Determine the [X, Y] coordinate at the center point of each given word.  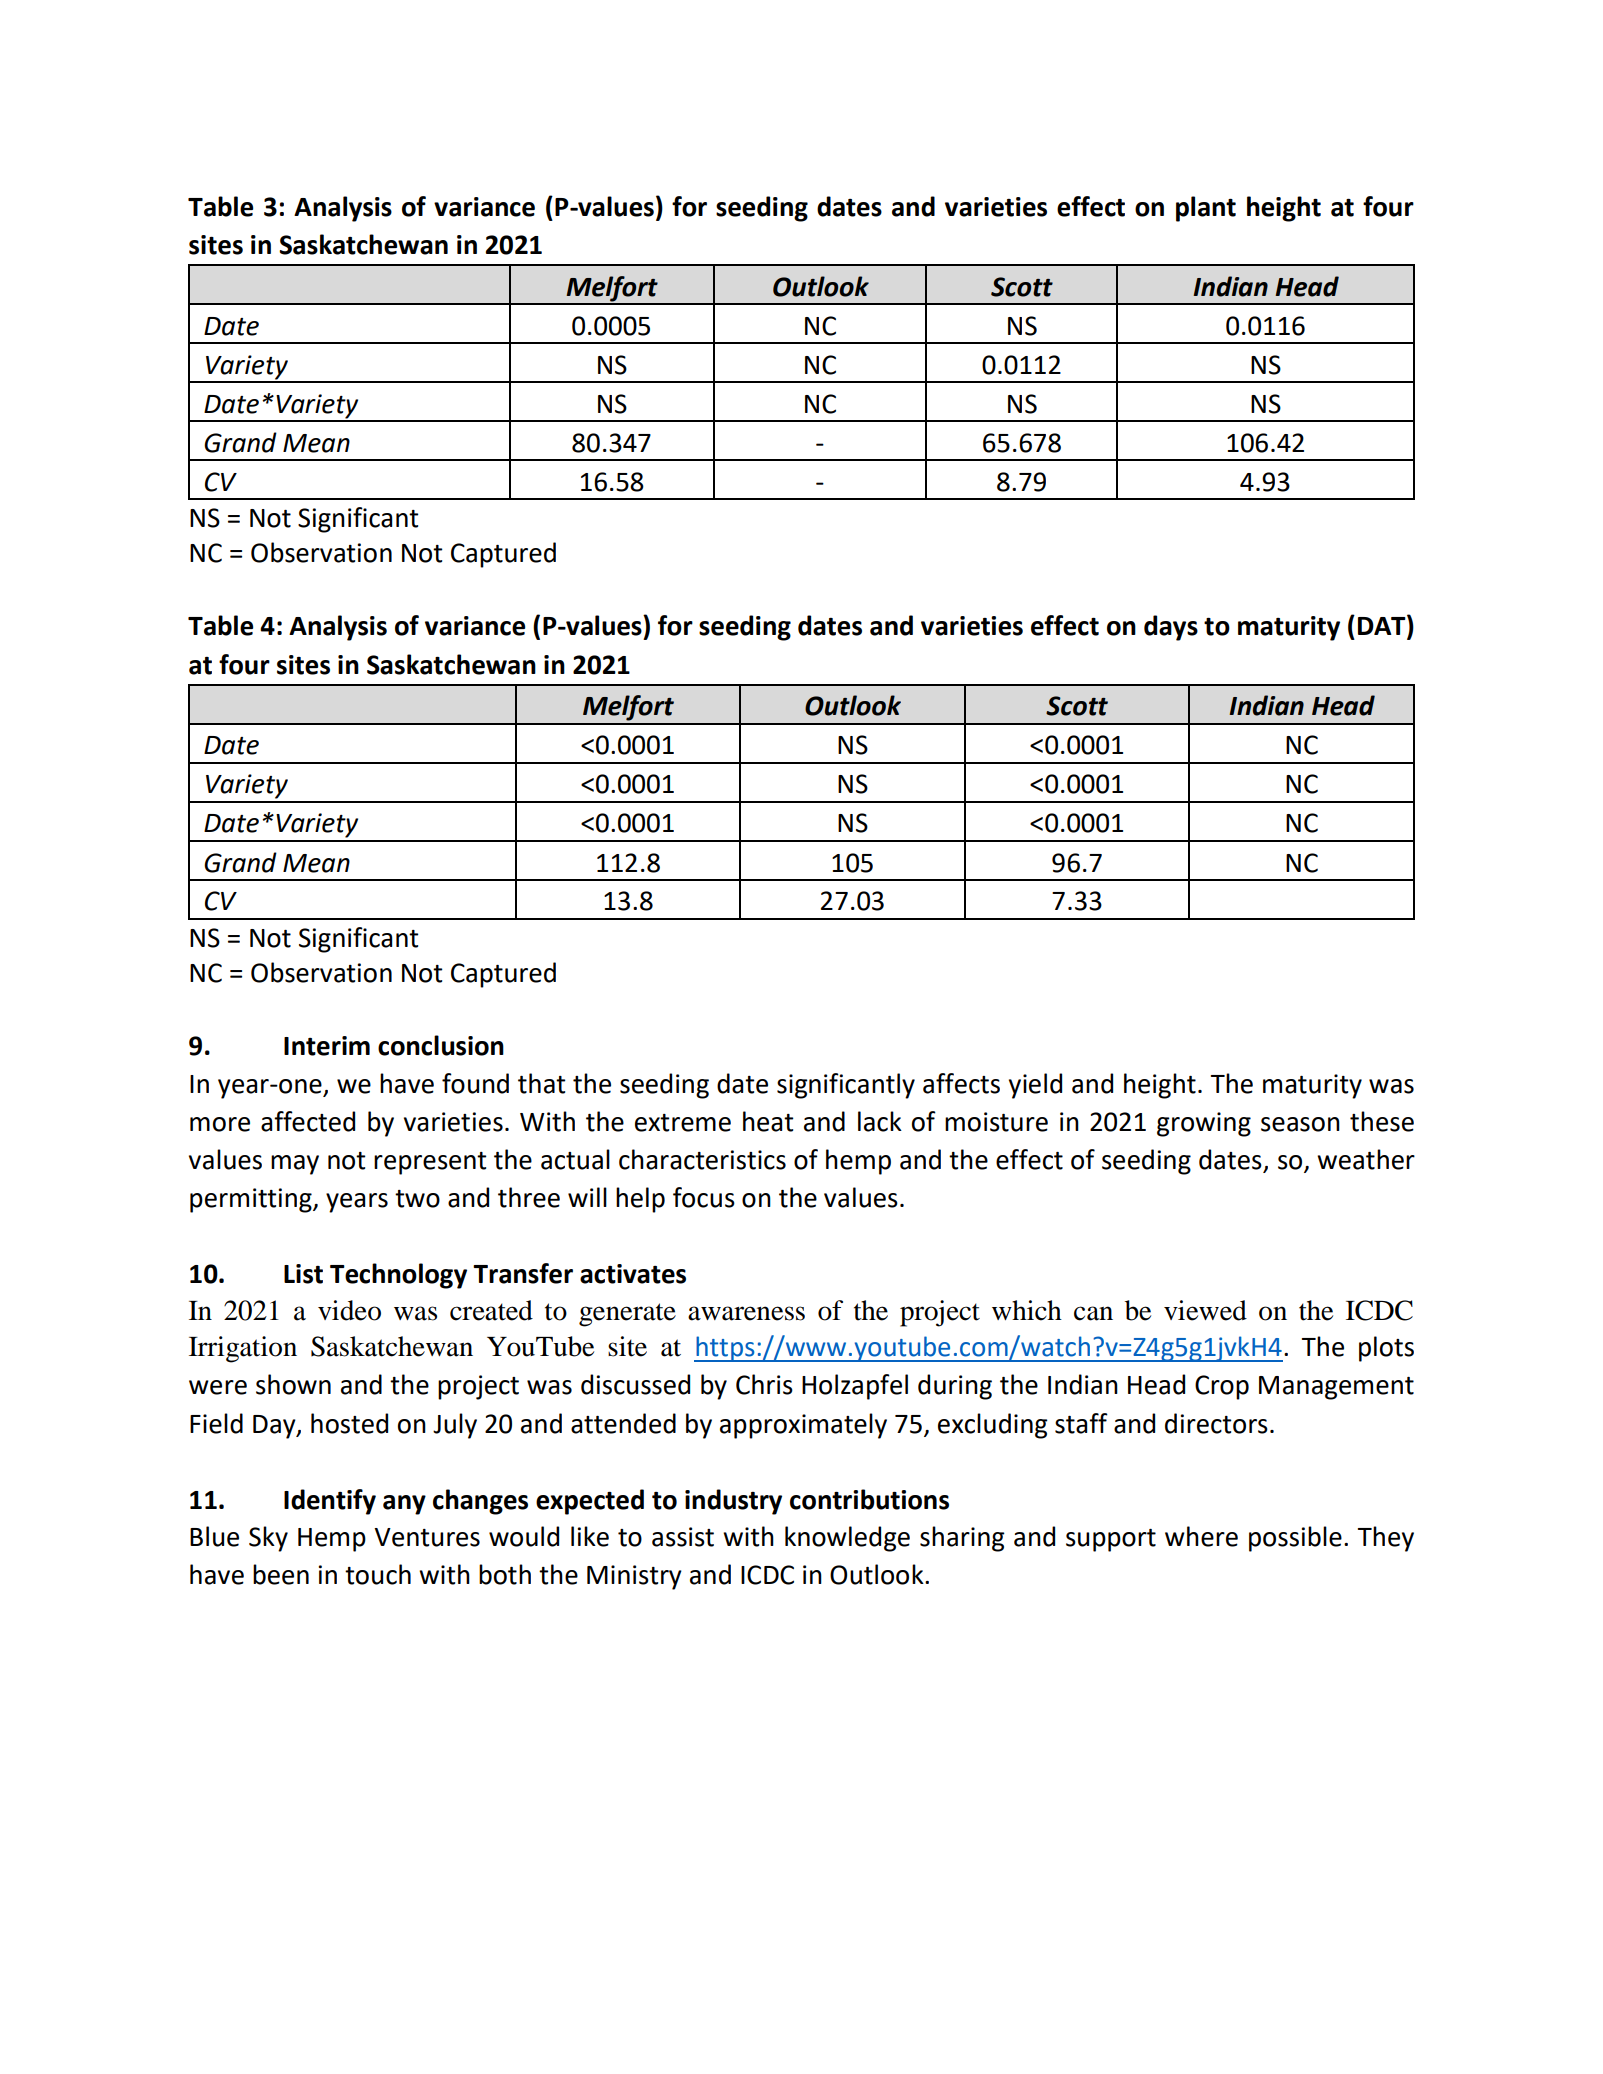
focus [704, 1197]
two [417, 1199]
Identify [330, 1502]
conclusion [441, 1045]
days [1171, 628]
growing [1204, 1124]
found [475, 1083]
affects [961, 1083]
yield [1035, 1086]
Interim [327, 1046]
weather [1366, 1159]
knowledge [847, 1539]
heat [768, 1121]
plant [1206, 209]
